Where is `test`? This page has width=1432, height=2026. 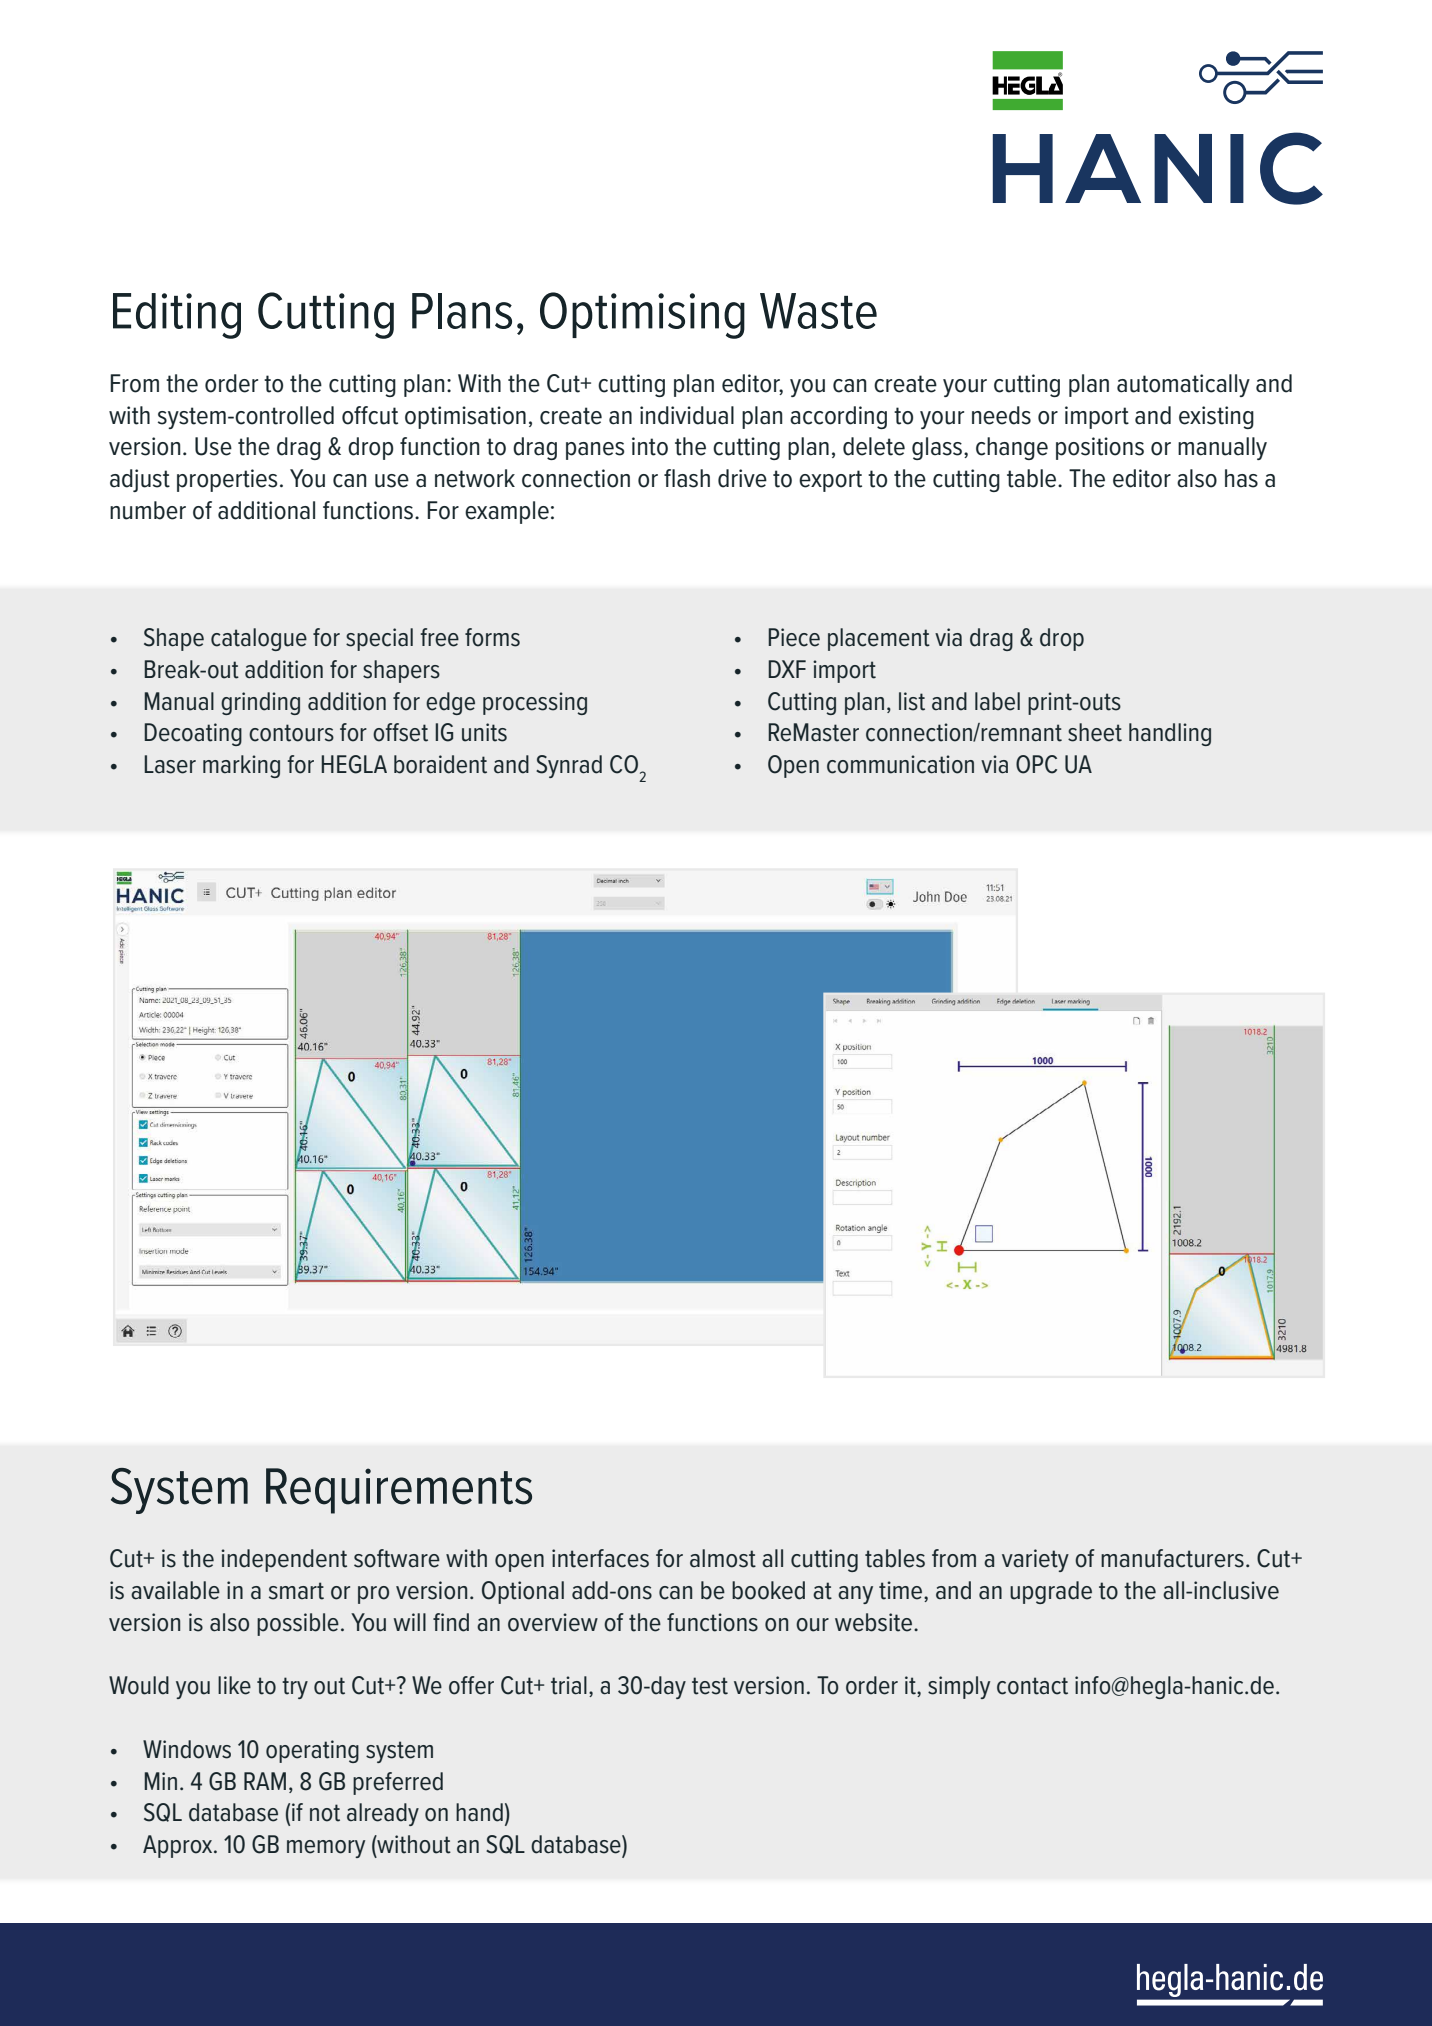 test is located at coordinates (710, 1686).
